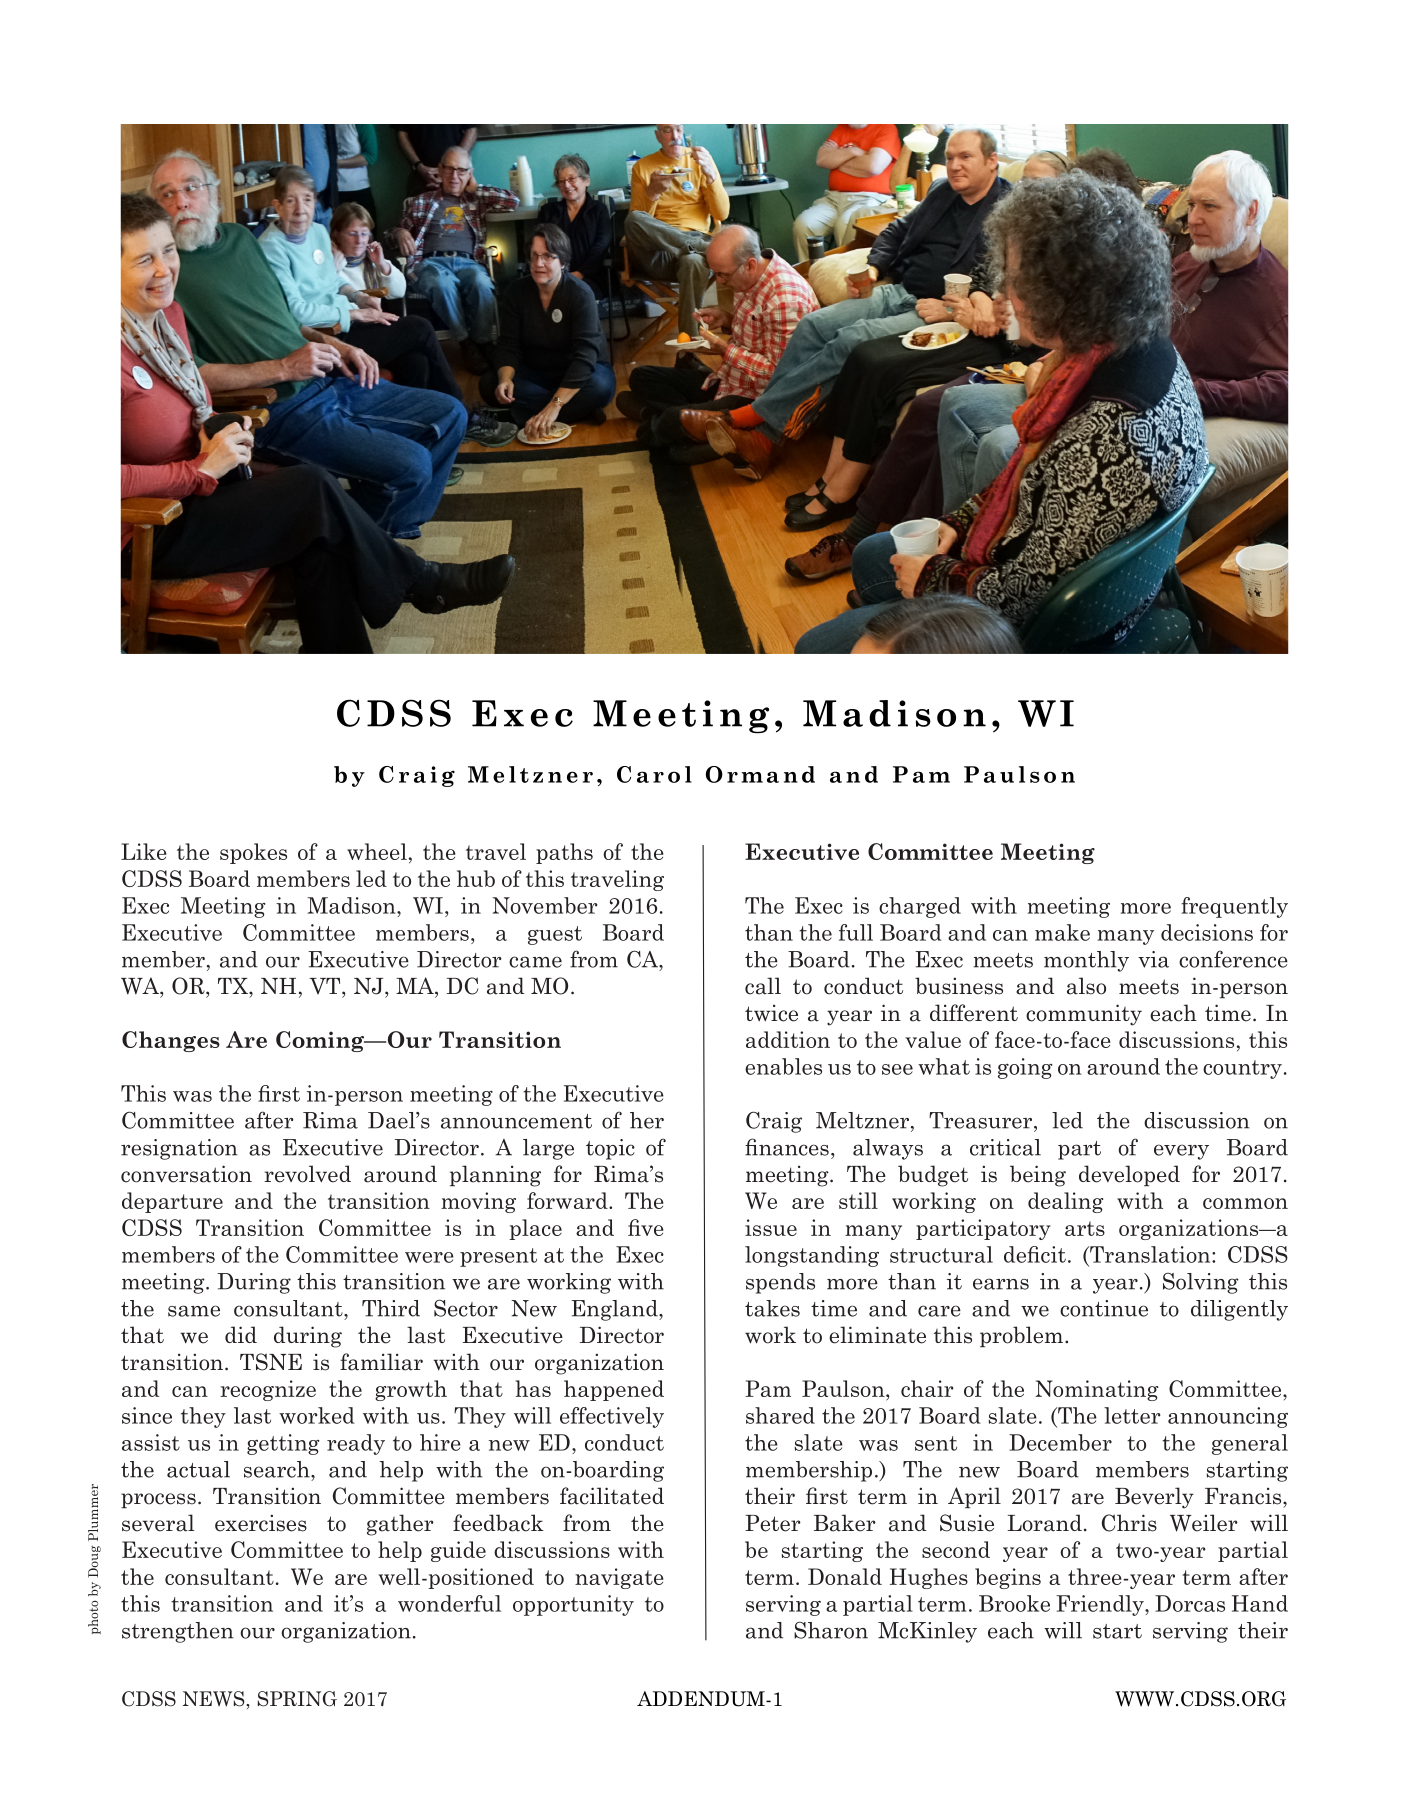 The width and height of the image is (1409, 1812). Describe the element at coordinates (1234, 907) in the image. I see `frequently` at that location.
